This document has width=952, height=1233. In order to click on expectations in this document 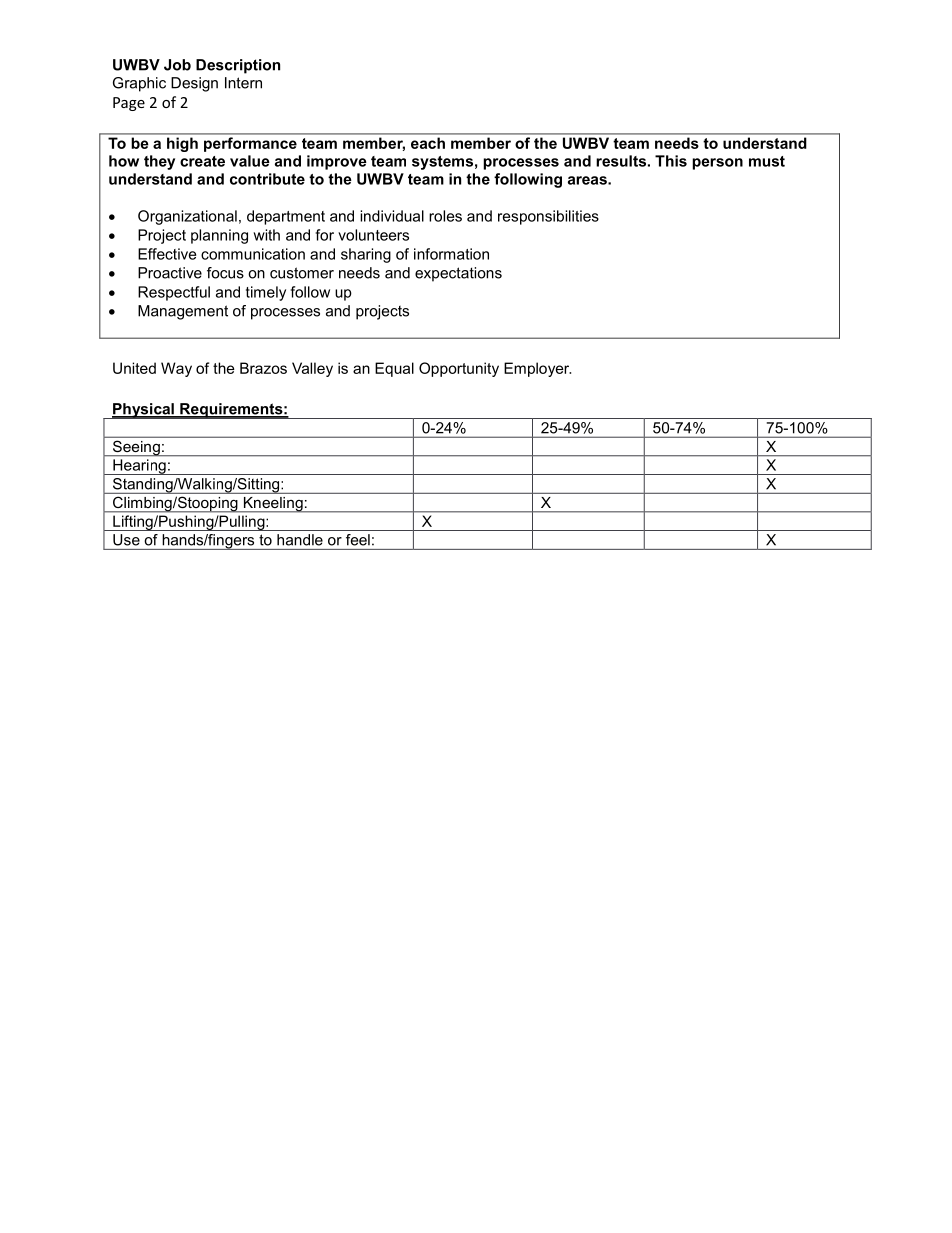, I will do `click(458, 274)`.
